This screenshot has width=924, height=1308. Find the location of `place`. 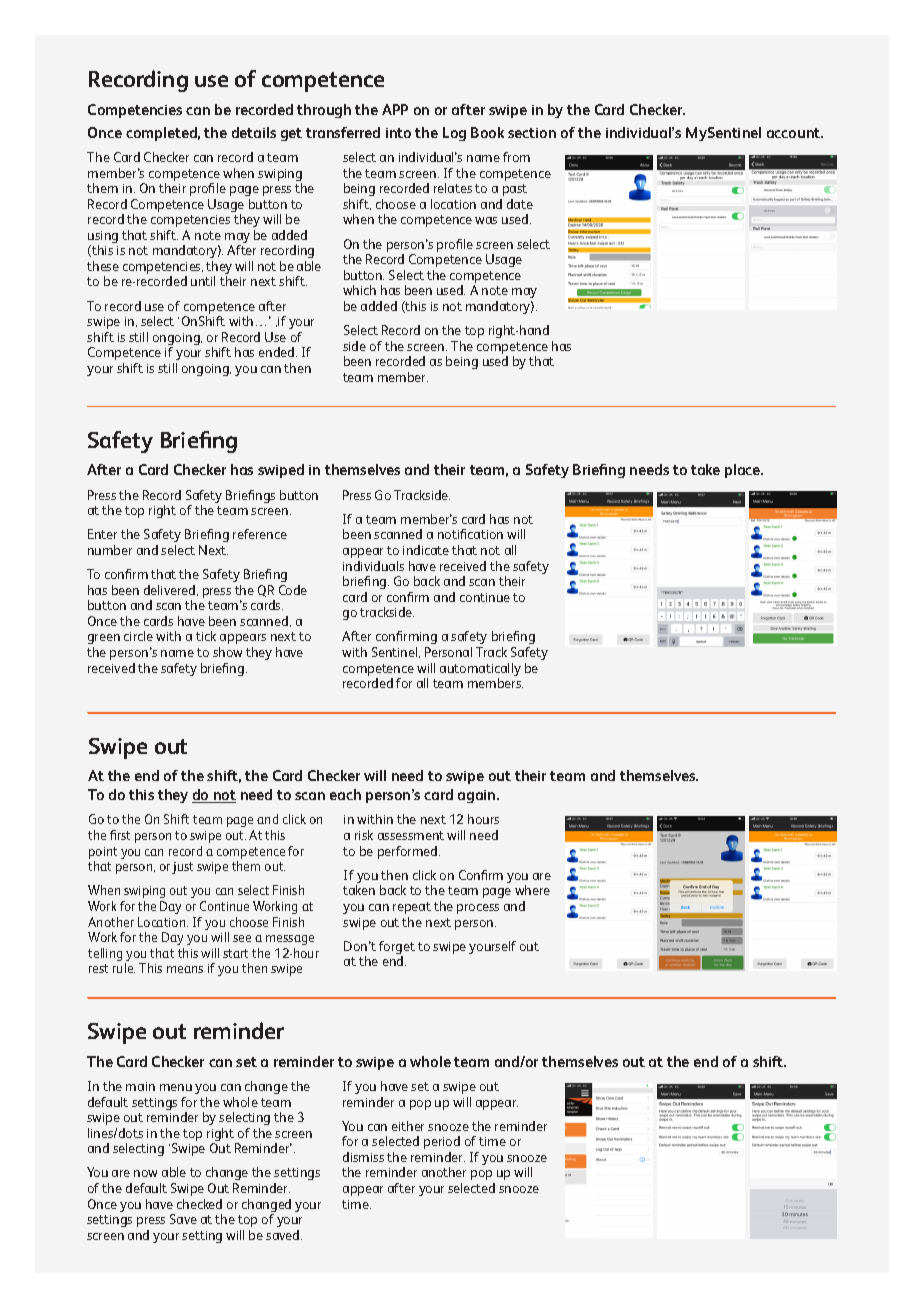

place is located at coordinates (744, 471).
